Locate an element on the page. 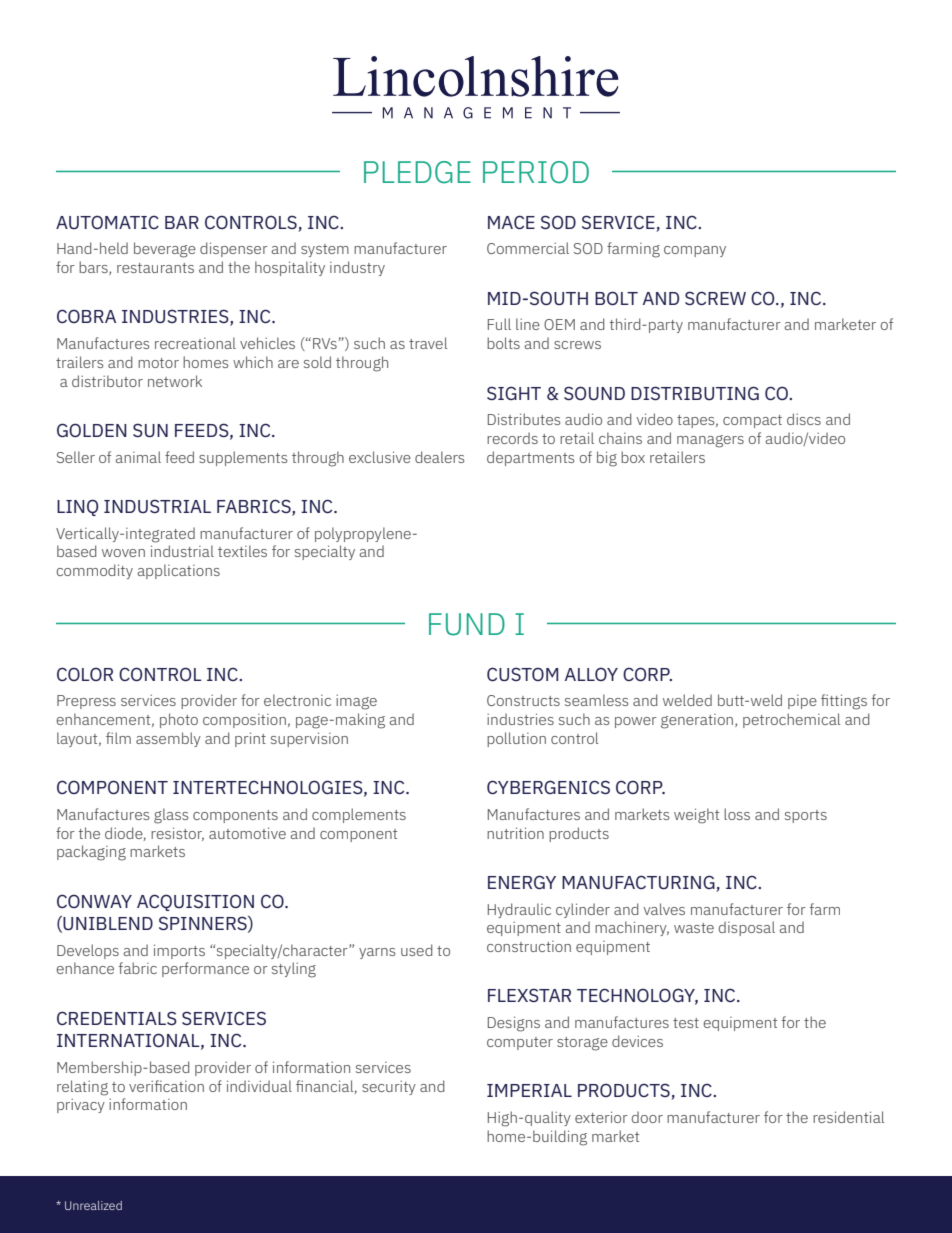 This page has height=1233, width=952. used is located at coordinates (416, 950).
